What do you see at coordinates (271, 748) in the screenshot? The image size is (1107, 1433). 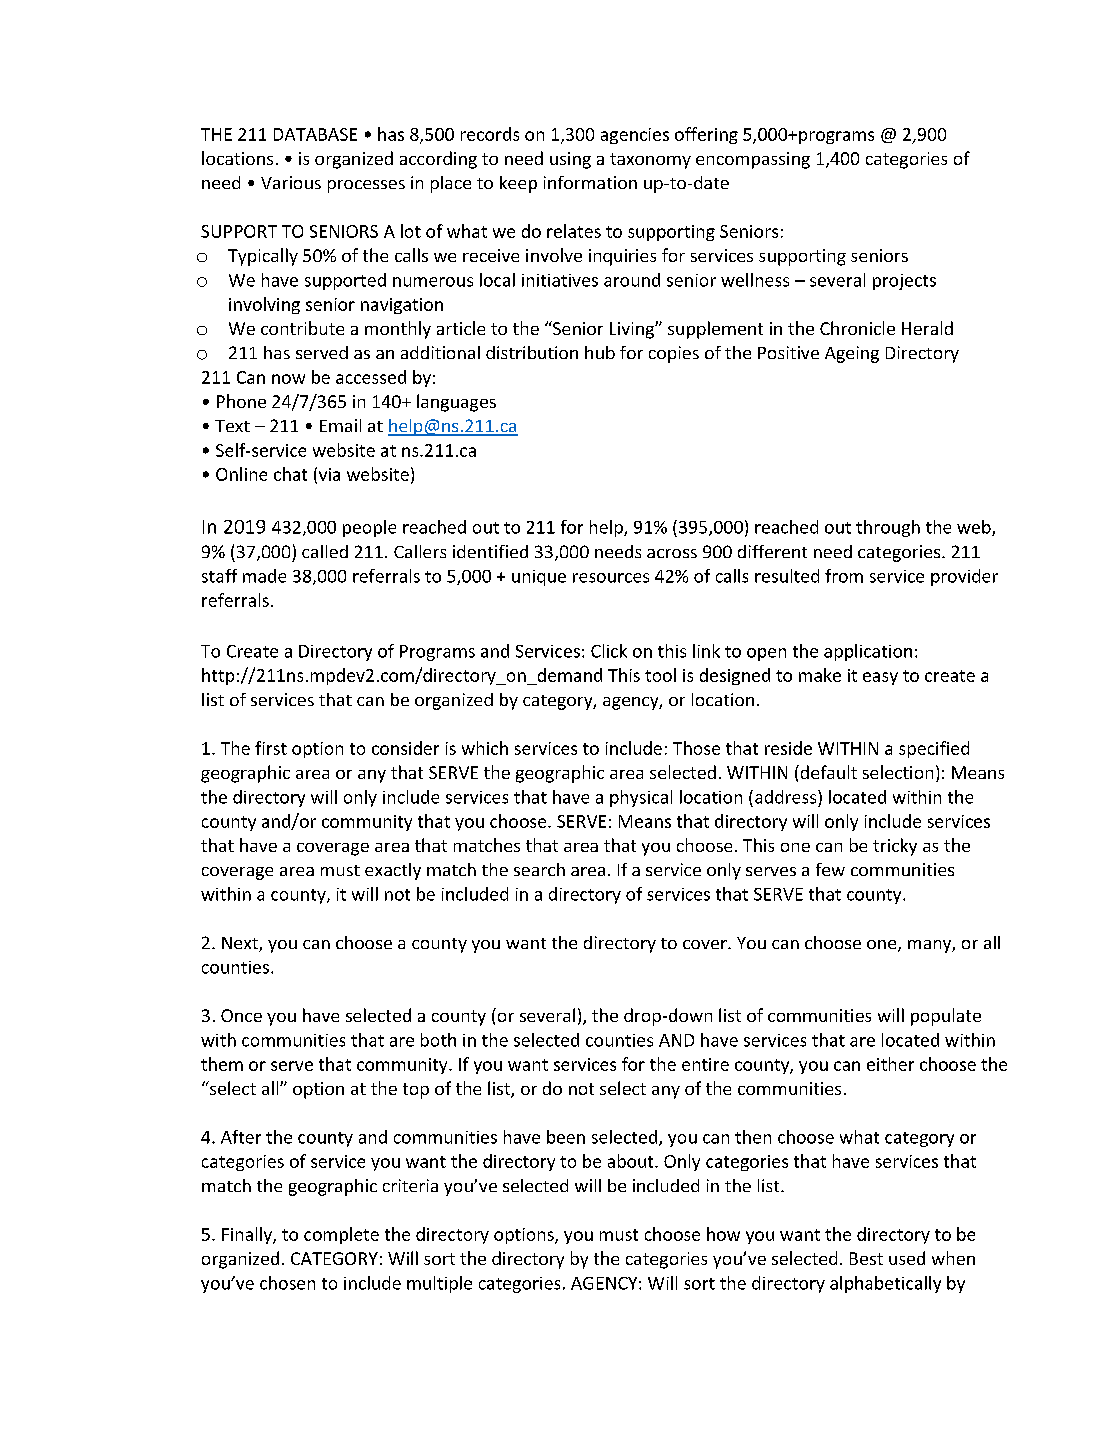 I see `first` at bounding box center [271, 748].
